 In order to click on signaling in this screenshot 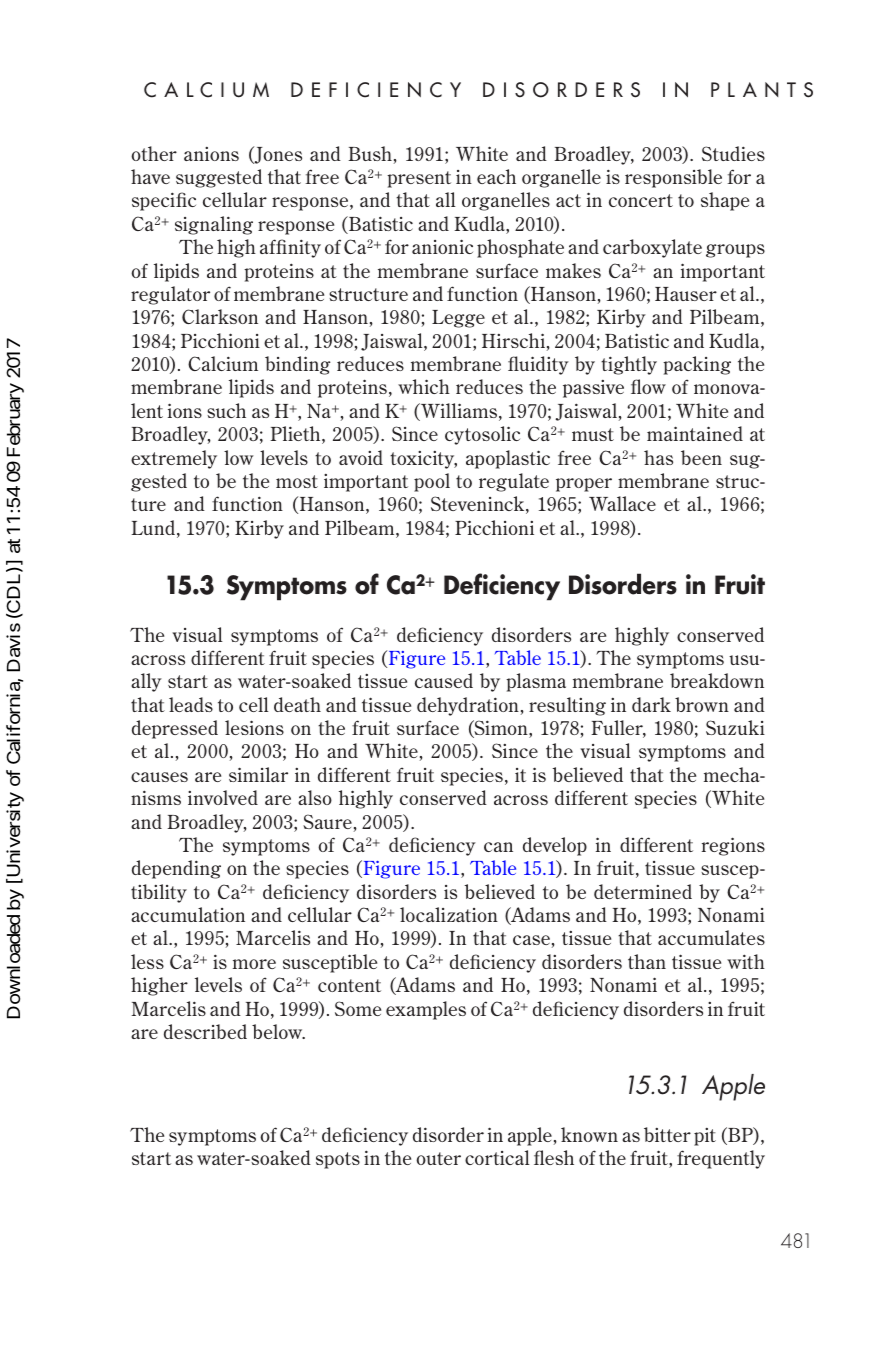, I will do `click(214, 225)`.
